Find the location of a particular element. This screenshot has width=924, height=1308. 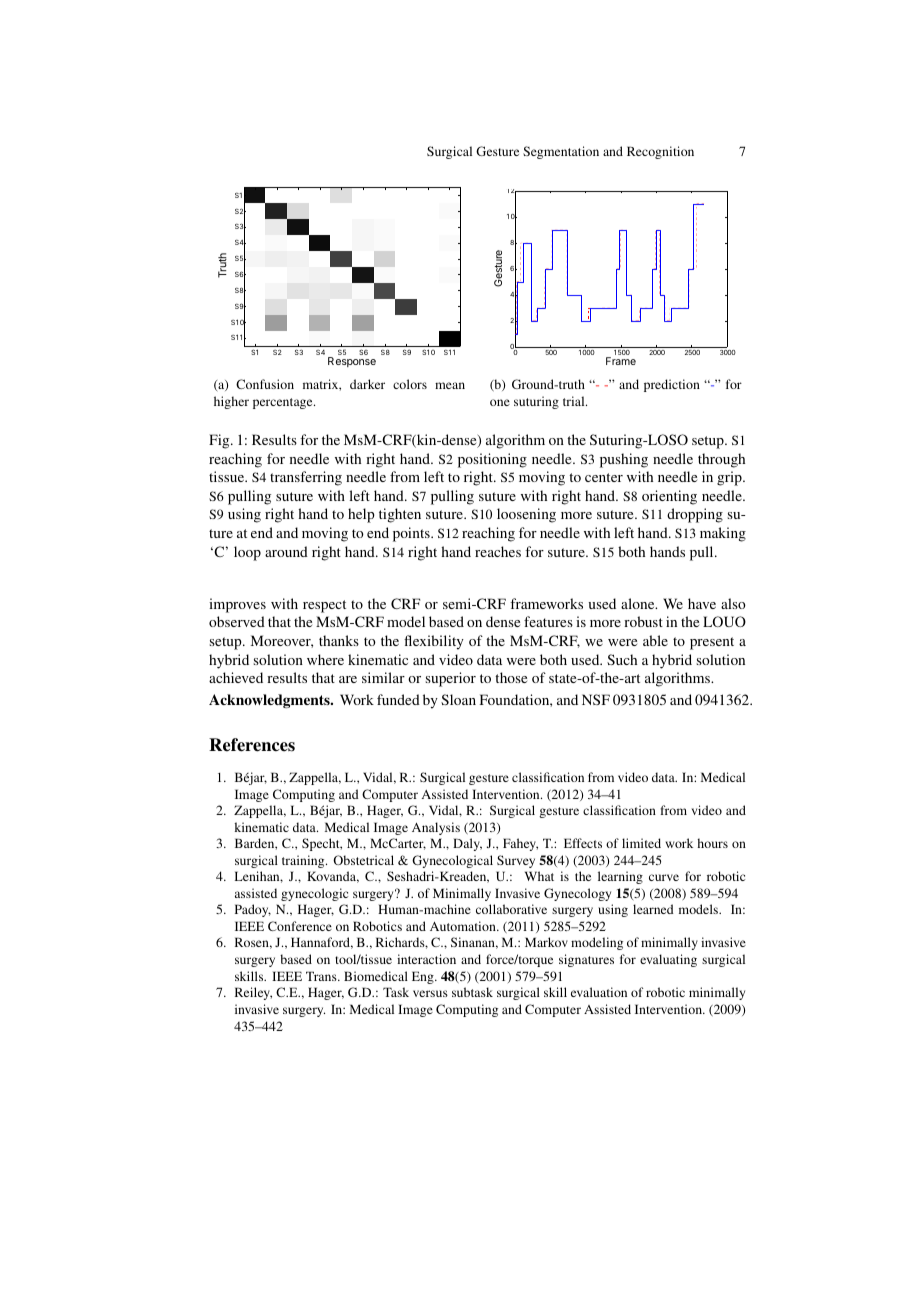

interaction is located at coordinates (426, 959).
